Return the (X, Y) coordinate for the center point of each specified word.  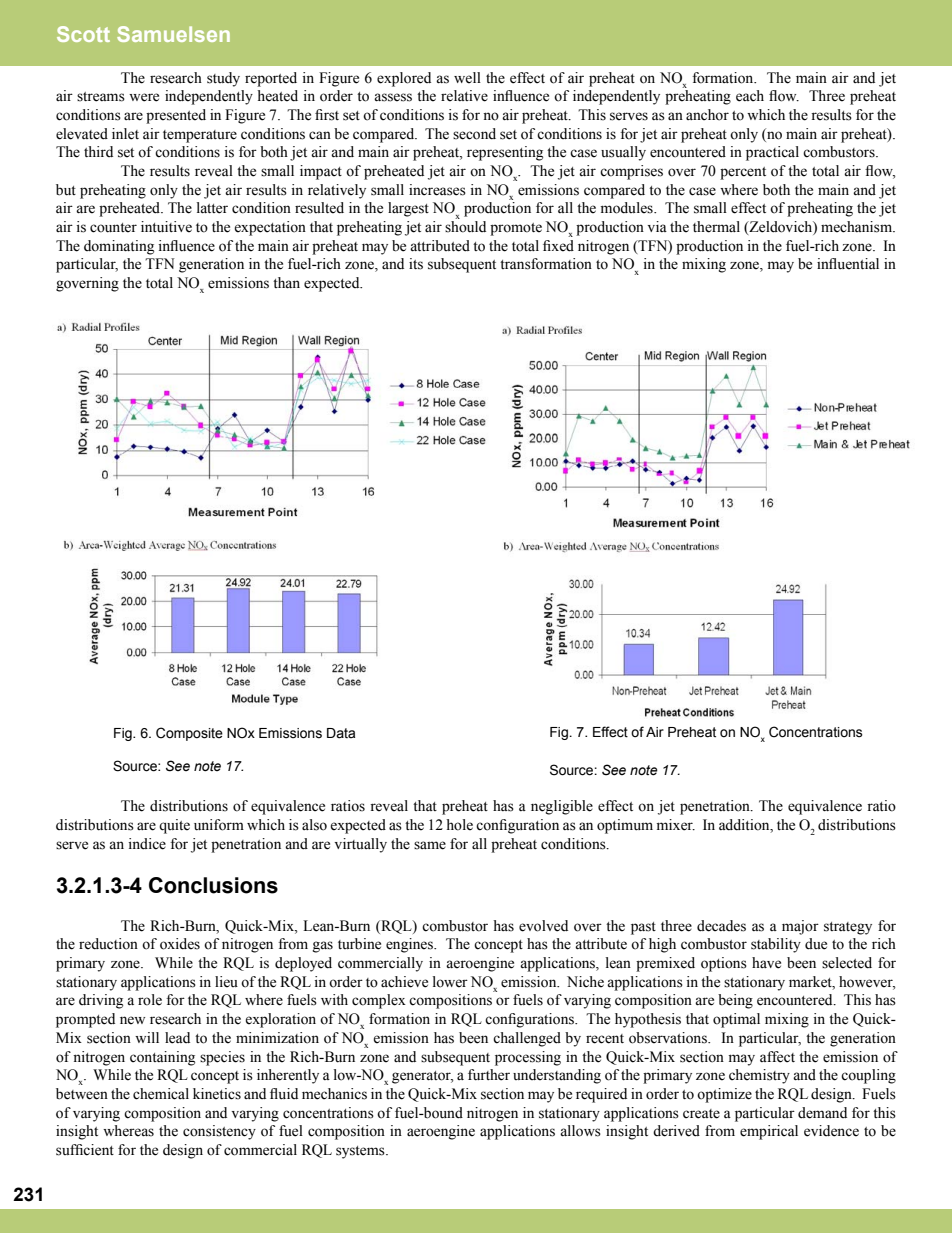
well (467, 78)
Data (341, 733)
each (750, 96)
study (223, 79)
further (489, 1075)
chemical (161, 1094)
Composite (189, 734)
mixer (676, 825)
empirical (769, 1132)
